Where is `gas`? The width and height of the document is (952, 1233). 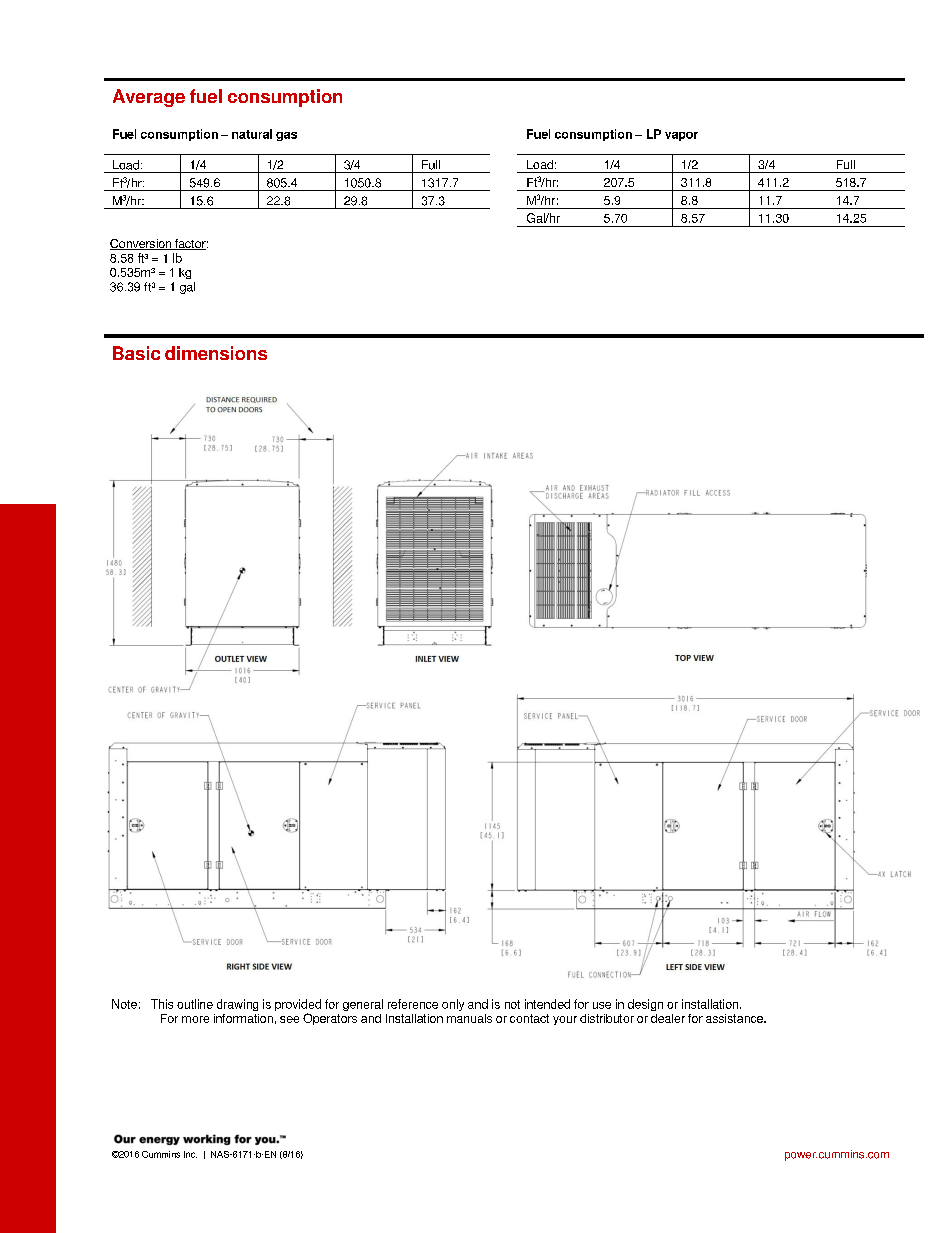
gas is located at coordinates (286, 136).
